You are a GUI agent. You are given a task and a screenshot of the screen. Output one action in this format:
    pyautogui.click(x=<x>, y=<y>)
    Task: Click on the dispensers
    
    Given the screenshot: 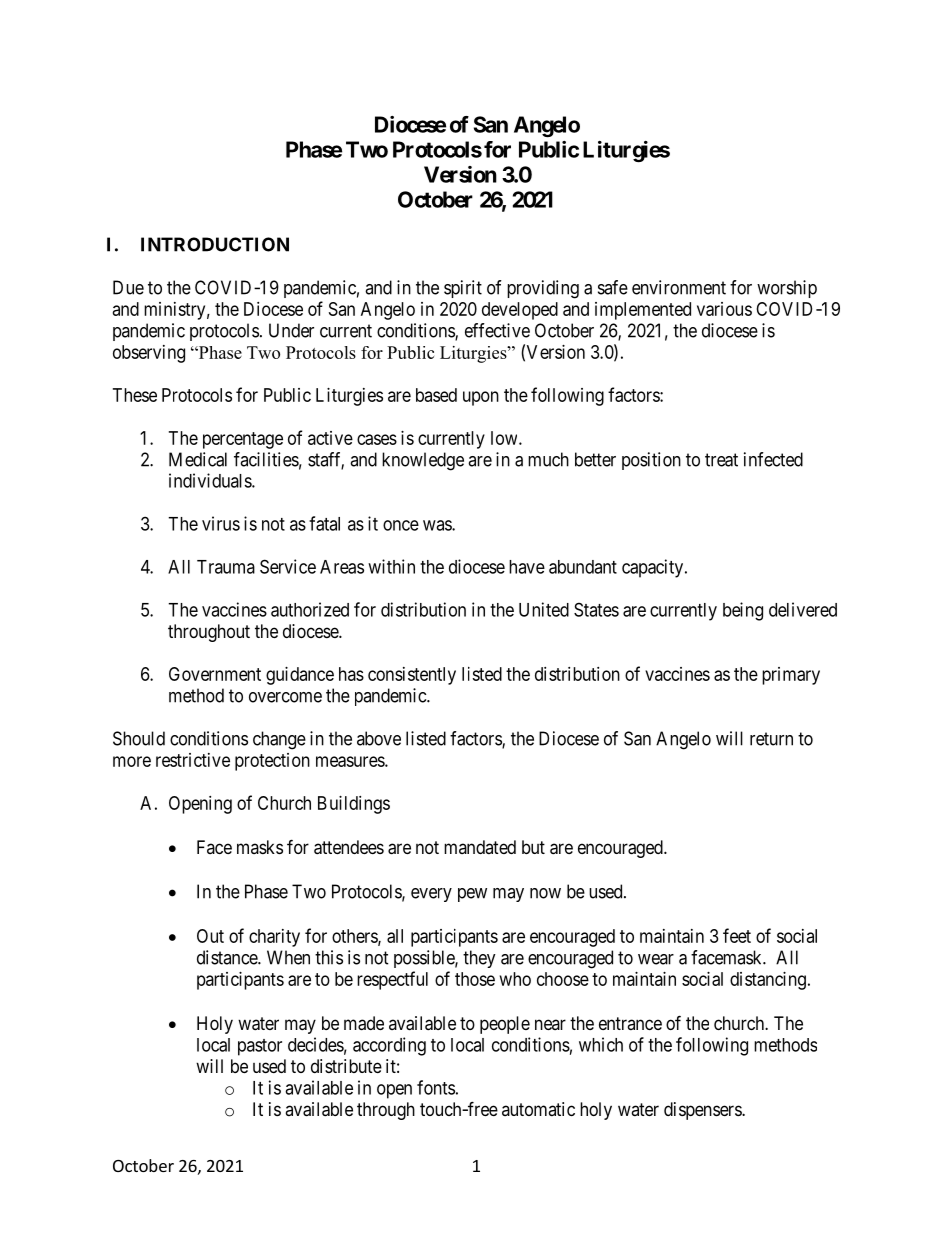 What is the action you would take?
    pyautogui.click(x=703, y=1111)
